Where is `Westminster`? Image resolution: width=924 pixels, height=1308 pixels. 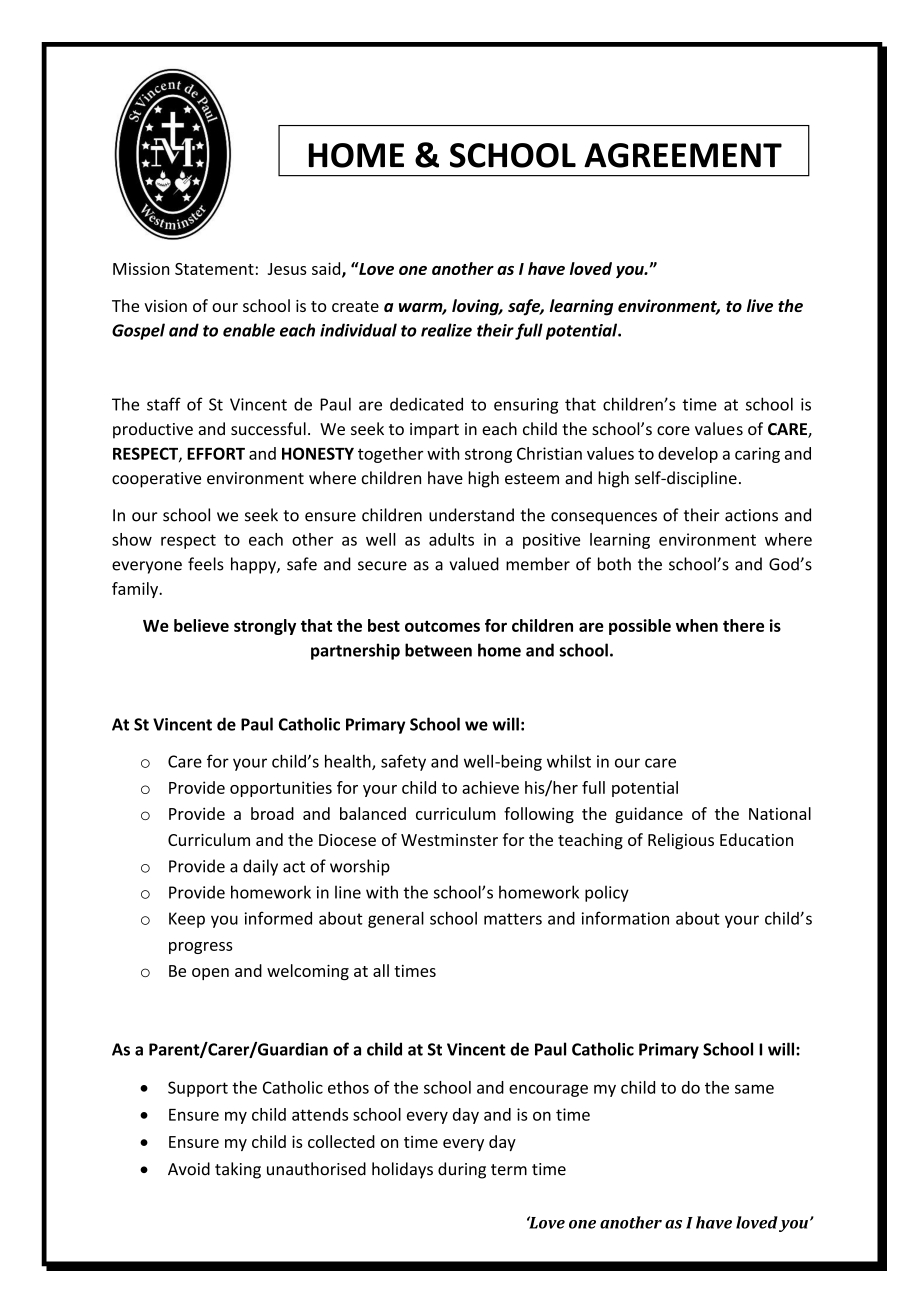
Westminster is located at coordinates (449, 840).
